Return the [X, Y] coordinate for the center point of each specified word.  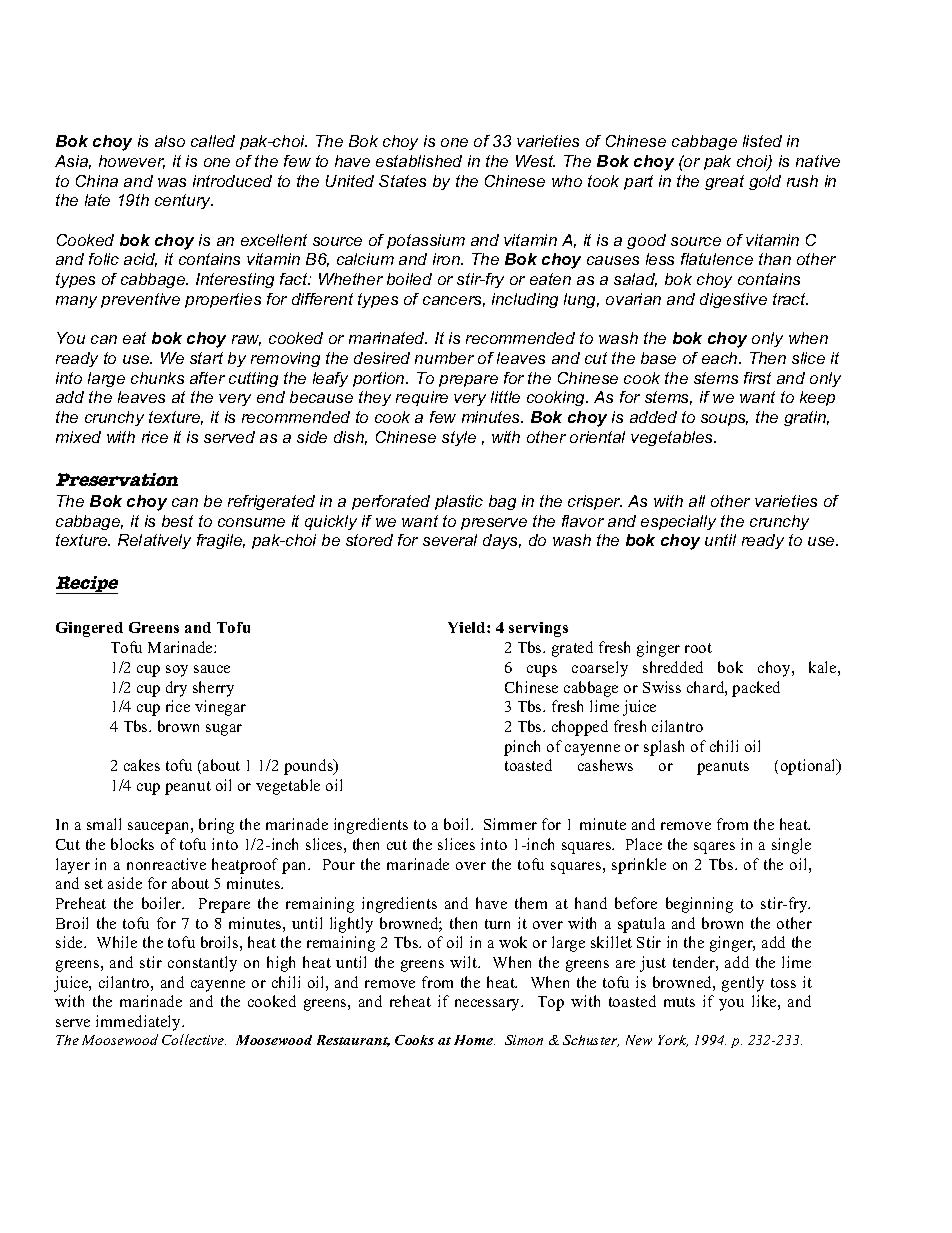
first [757, 378]
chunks [157, 378]
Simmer [510, 824]
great [724, 182]
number [444, 358]
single [791, 846]
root [698, 648]
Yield [468, 627]
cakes [142, 765]
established [419, 161]
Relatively [154, 541]
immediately [140, 1023]
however [132, 162]
